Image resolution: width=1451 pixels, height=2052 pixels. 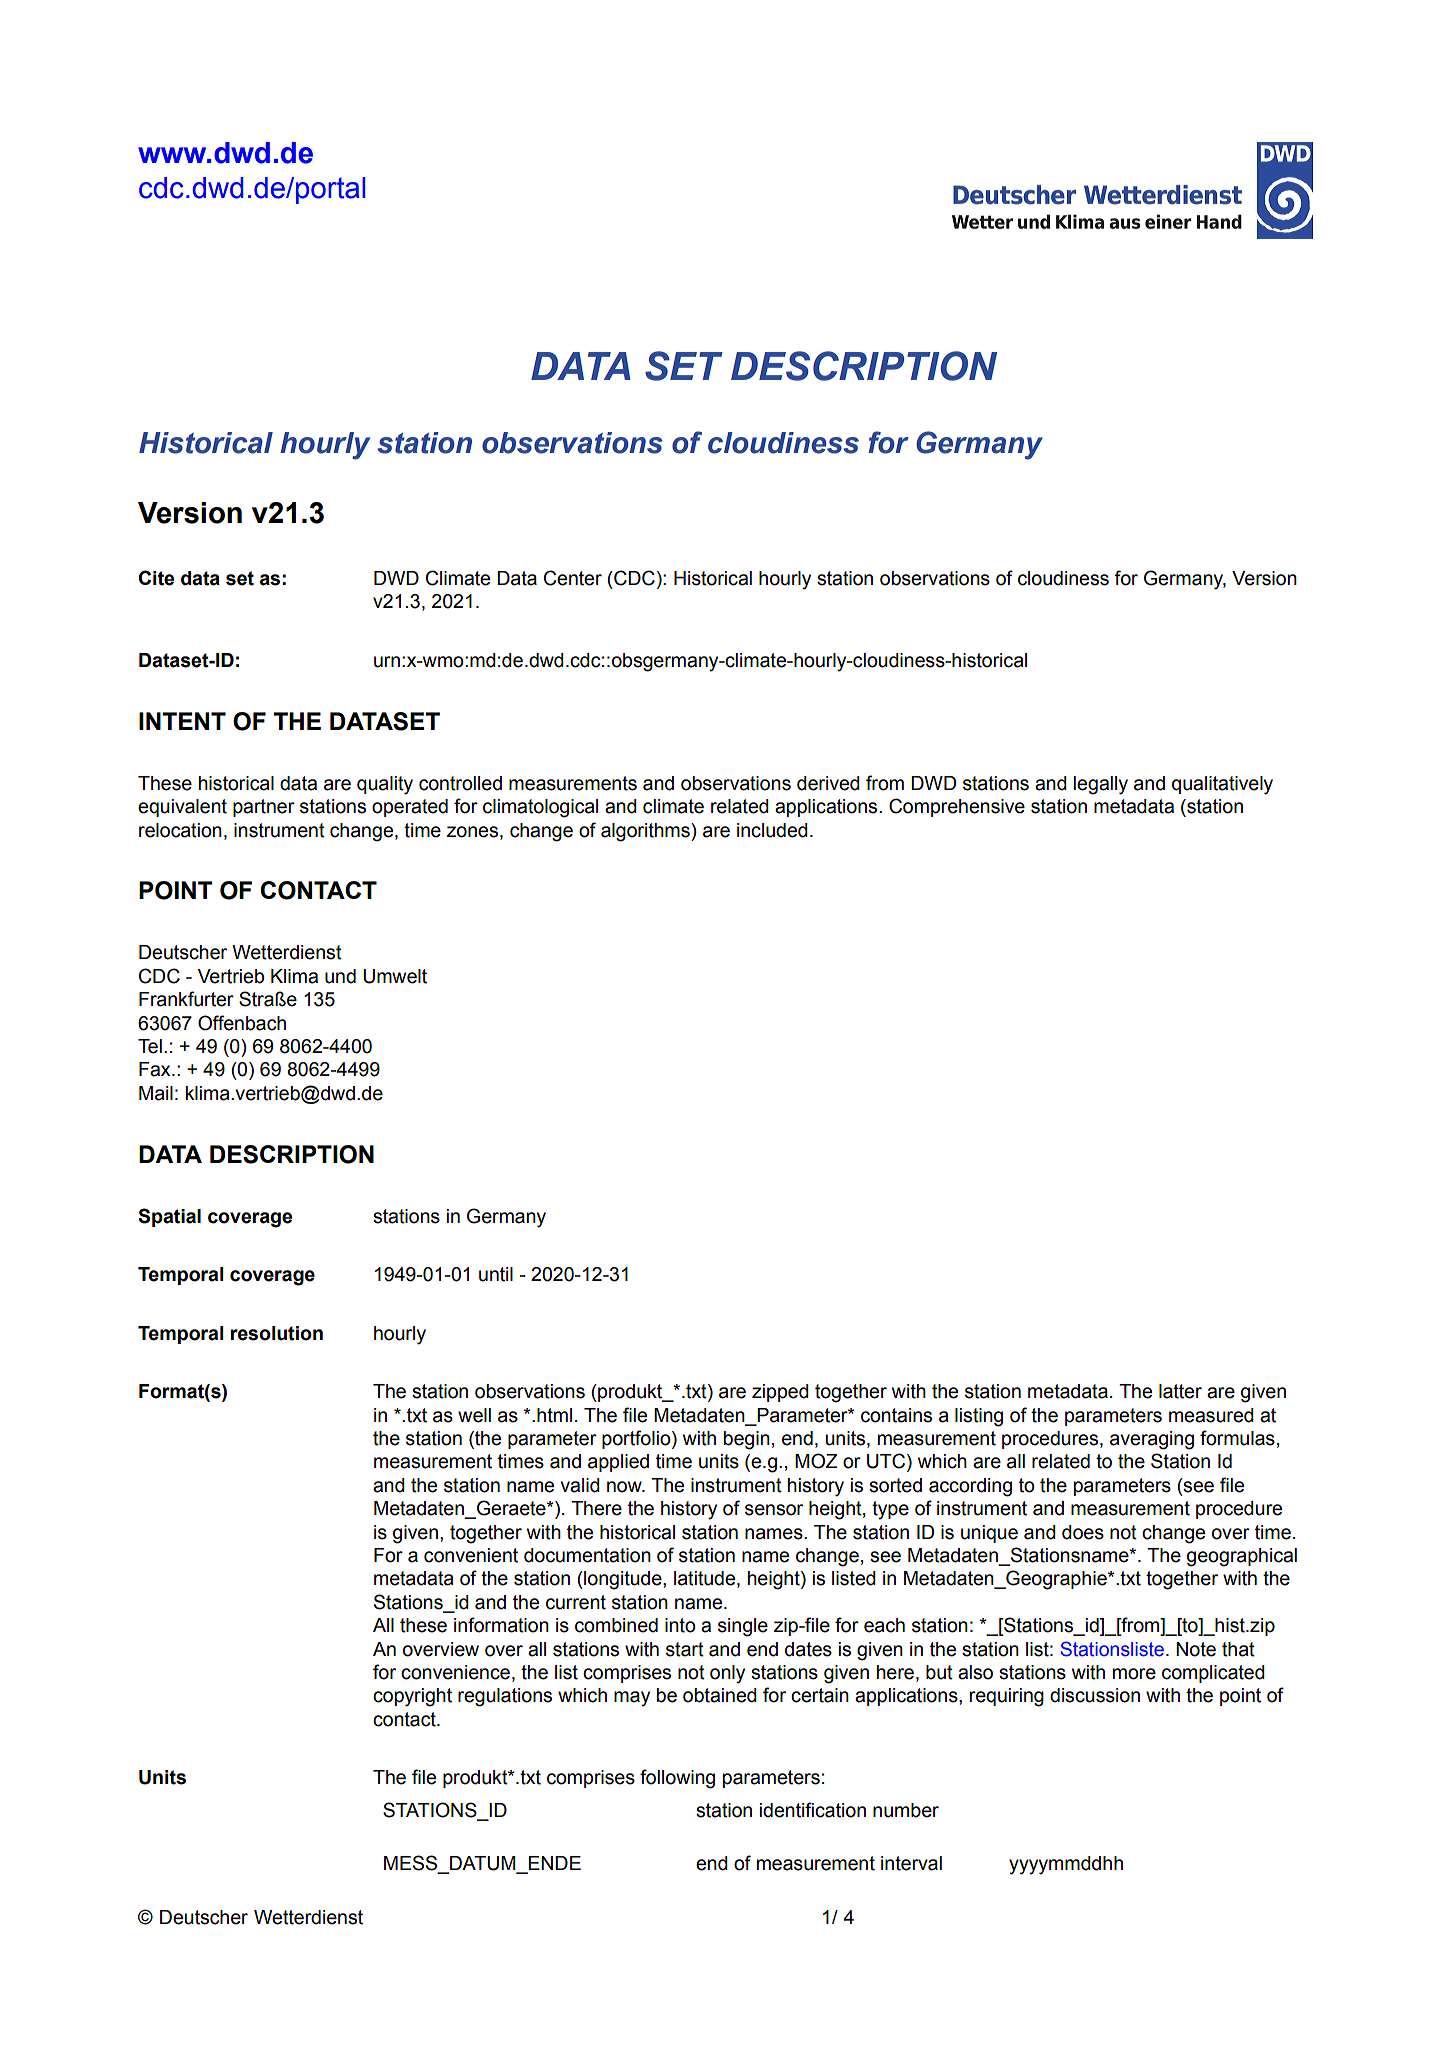 I want to click on und, so click(x=340, y=976).
